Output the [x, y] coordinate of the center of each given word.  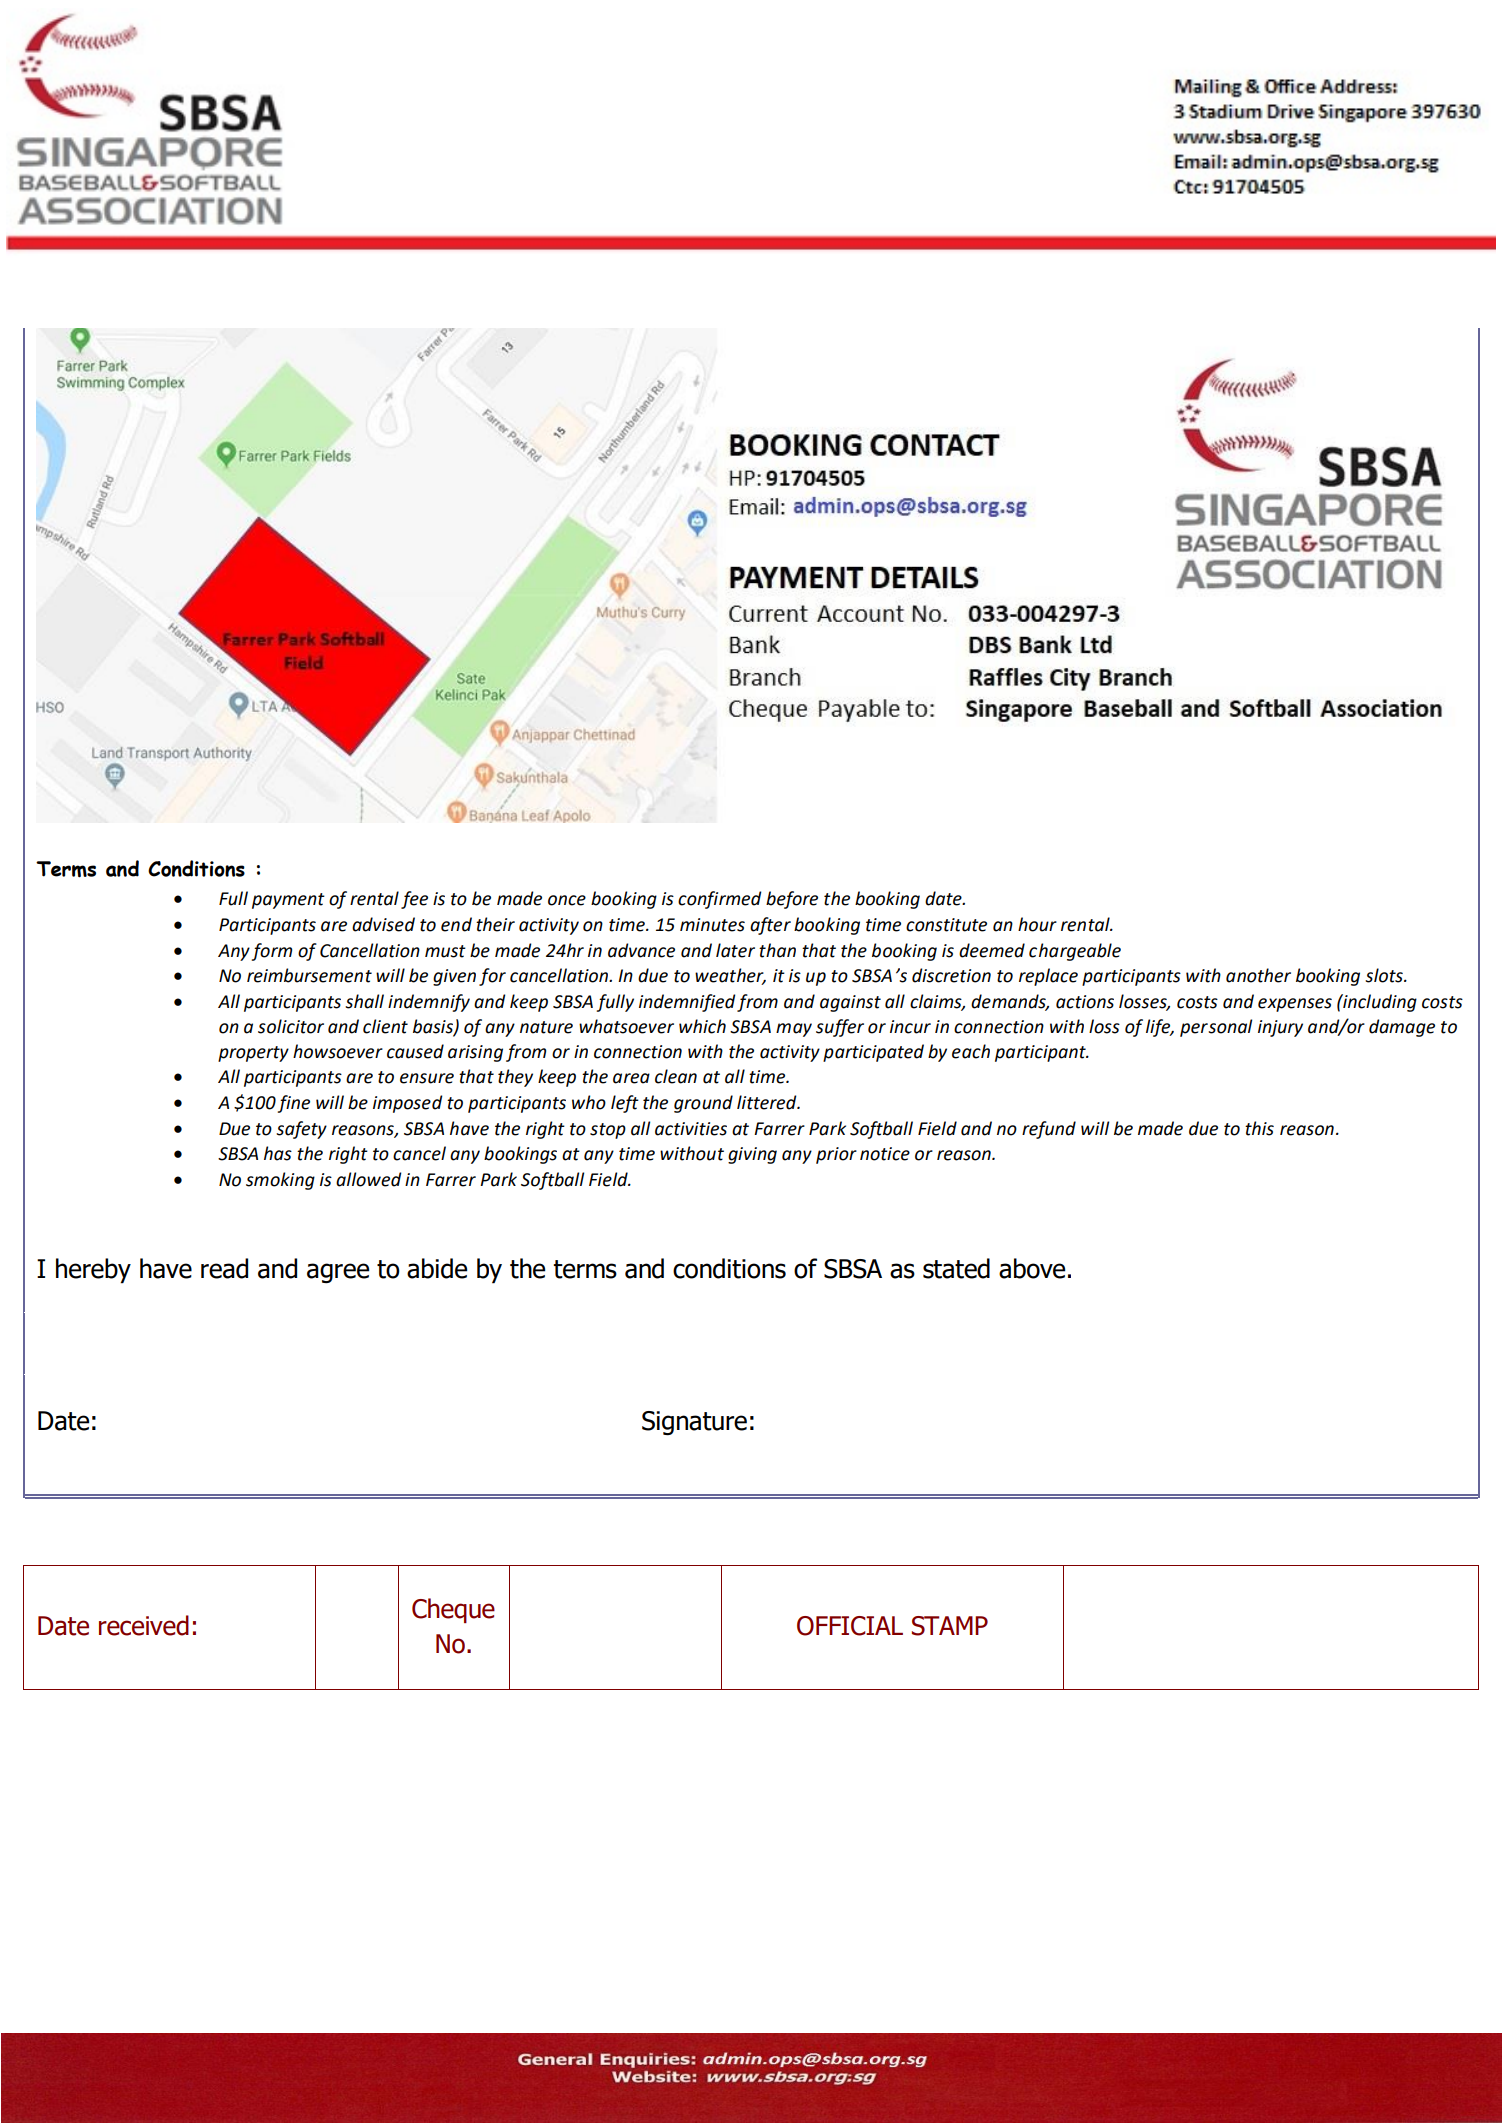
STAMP [950, 1626]
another [1258, 975]
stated [956, 1268]
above [1032, 1268]
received [144, 1625]
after [770, 926]
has [278, 1153]
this [1259, 1128]
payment [288, 901]
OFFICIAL [850, 1626]
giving [752, 1155]
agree [338, 1273]
